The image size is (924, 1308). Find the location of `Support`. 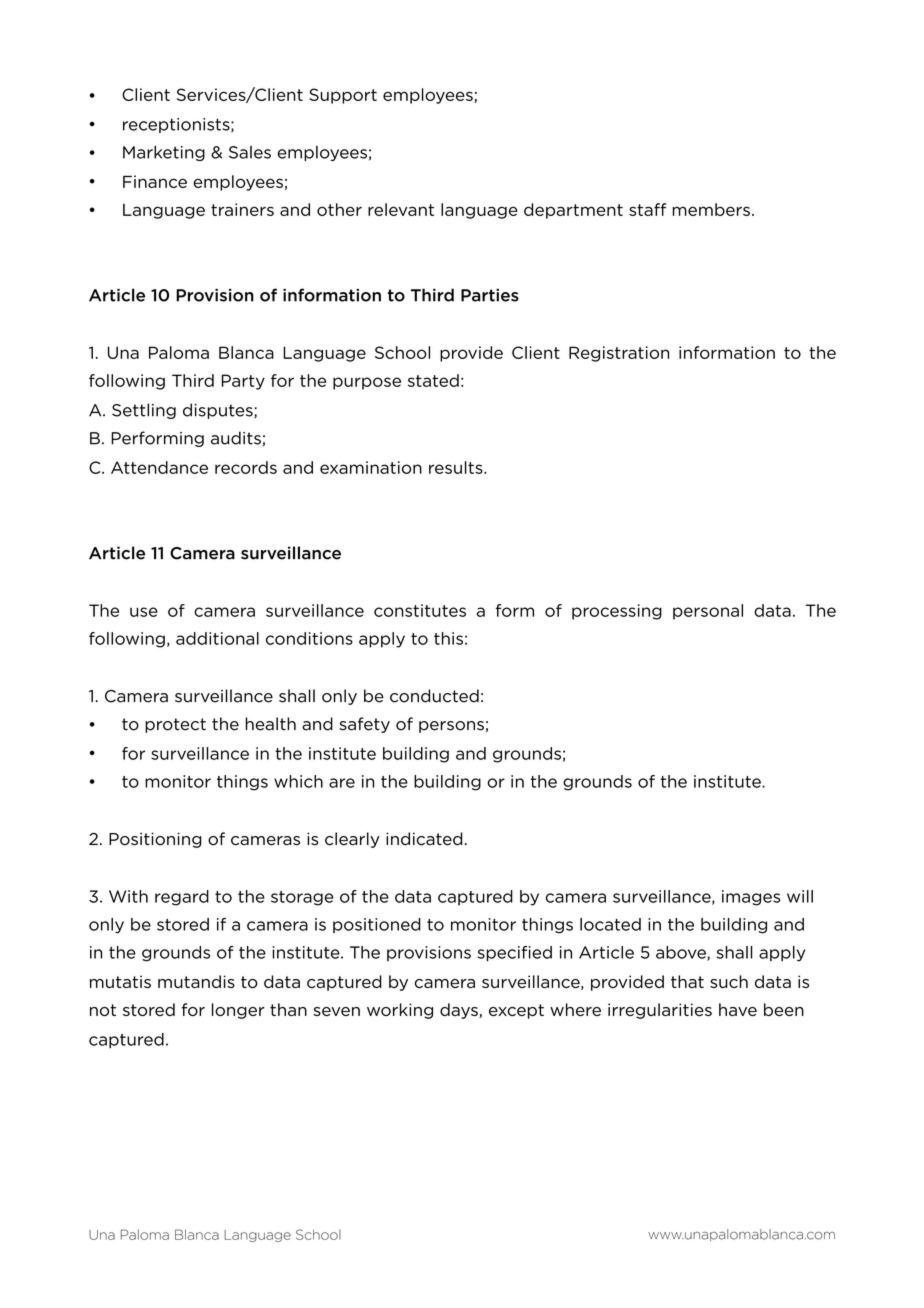

Support is located at coordinates (343, 96).
